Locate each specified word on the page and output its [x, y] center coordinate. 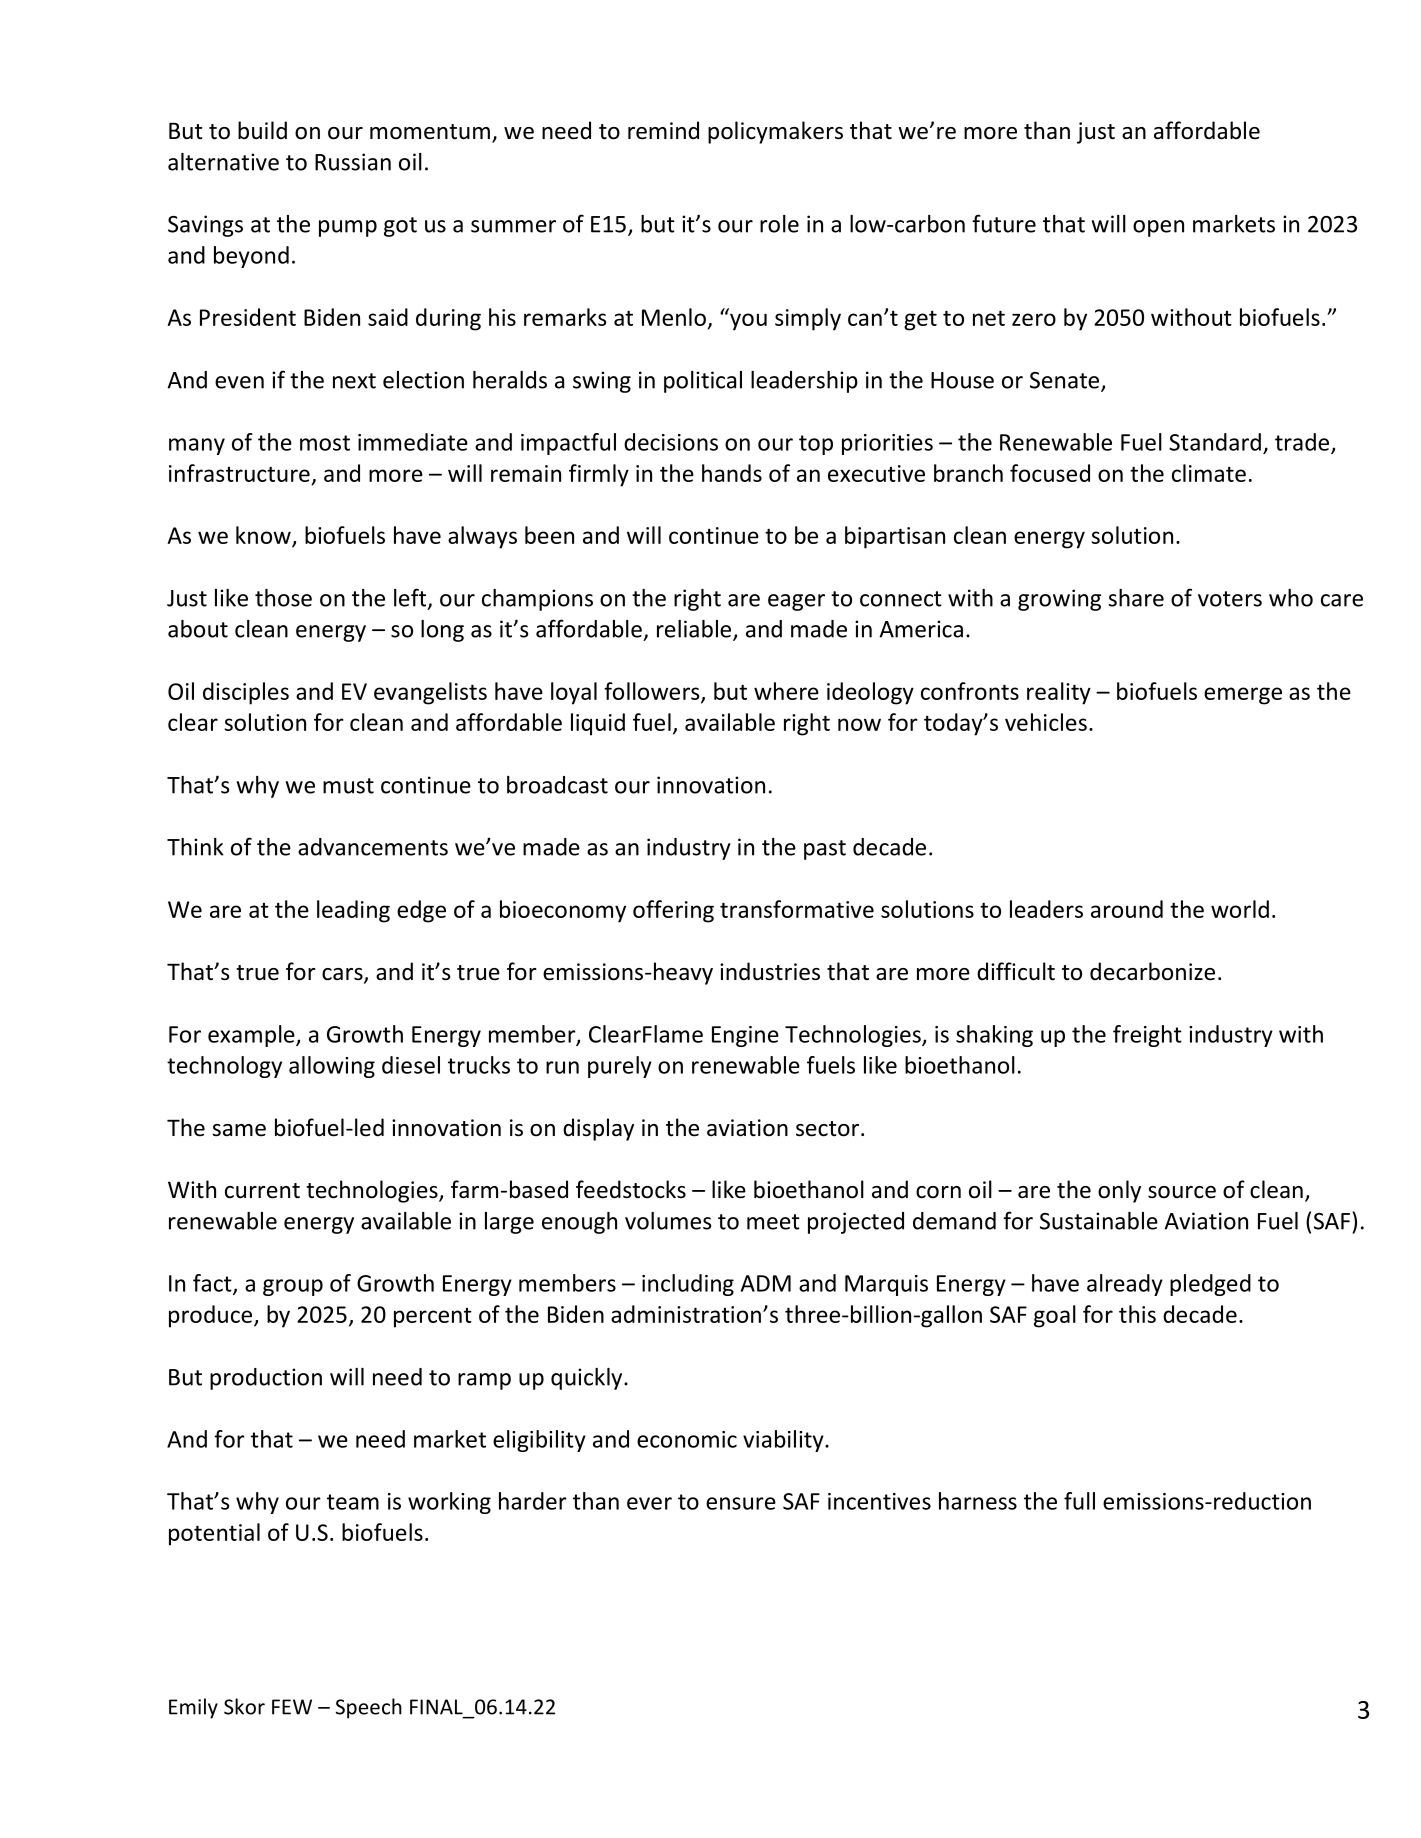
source [1182, 1192]
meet [773, 1222]
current [262, 1191]
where [786, 691]
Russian [353, 162]
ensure [741, 1503]
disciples [246, 693]
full [1079, 1501]
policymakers [775, 132]
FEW [292, 1707]
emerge [1243, 696]
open [1158, 228]
